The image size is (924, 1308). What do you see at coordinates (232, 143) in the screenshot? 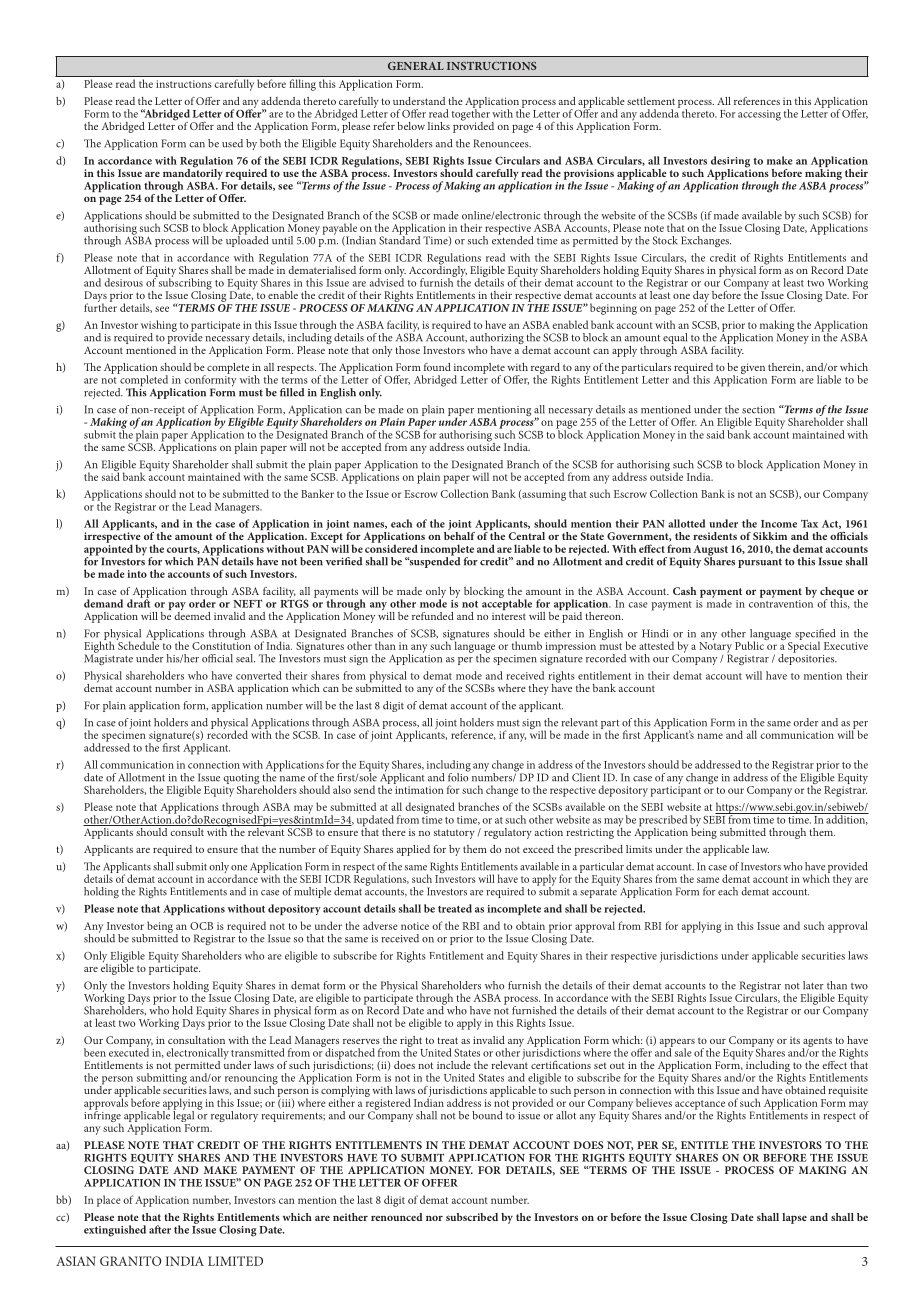
I see `used` at bounding box center [232, 143].
